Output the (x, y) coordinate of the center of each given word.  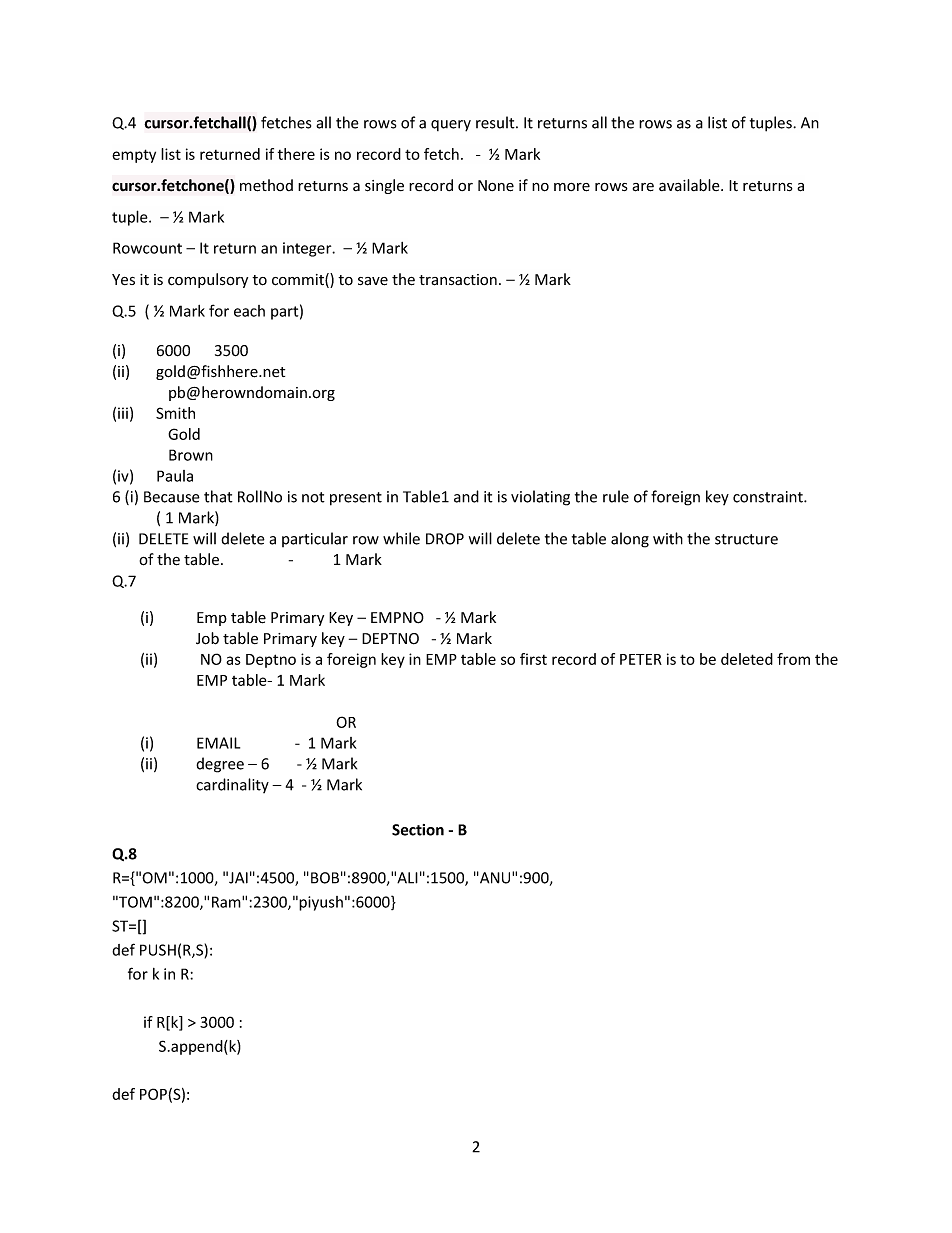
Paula (175, 476)
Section (418, 830)
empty (134, 156)
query (451, 126)
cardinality (232, 785)
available (690, 185)
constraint (769, 497)
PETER (641, 659)
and (466, 496)
